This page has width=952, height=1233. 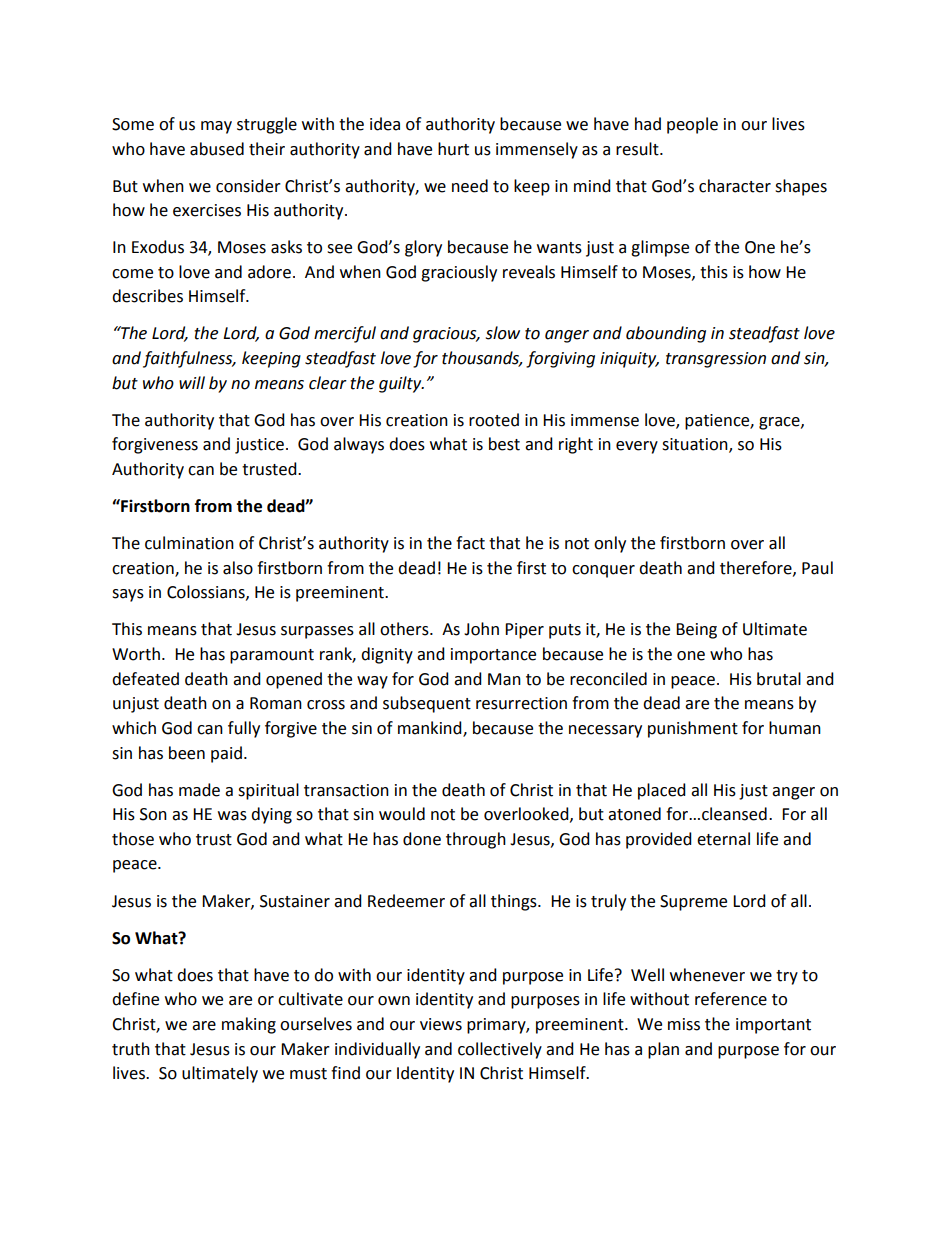 I want to click on collectively, so click(x=500, y=1050).
